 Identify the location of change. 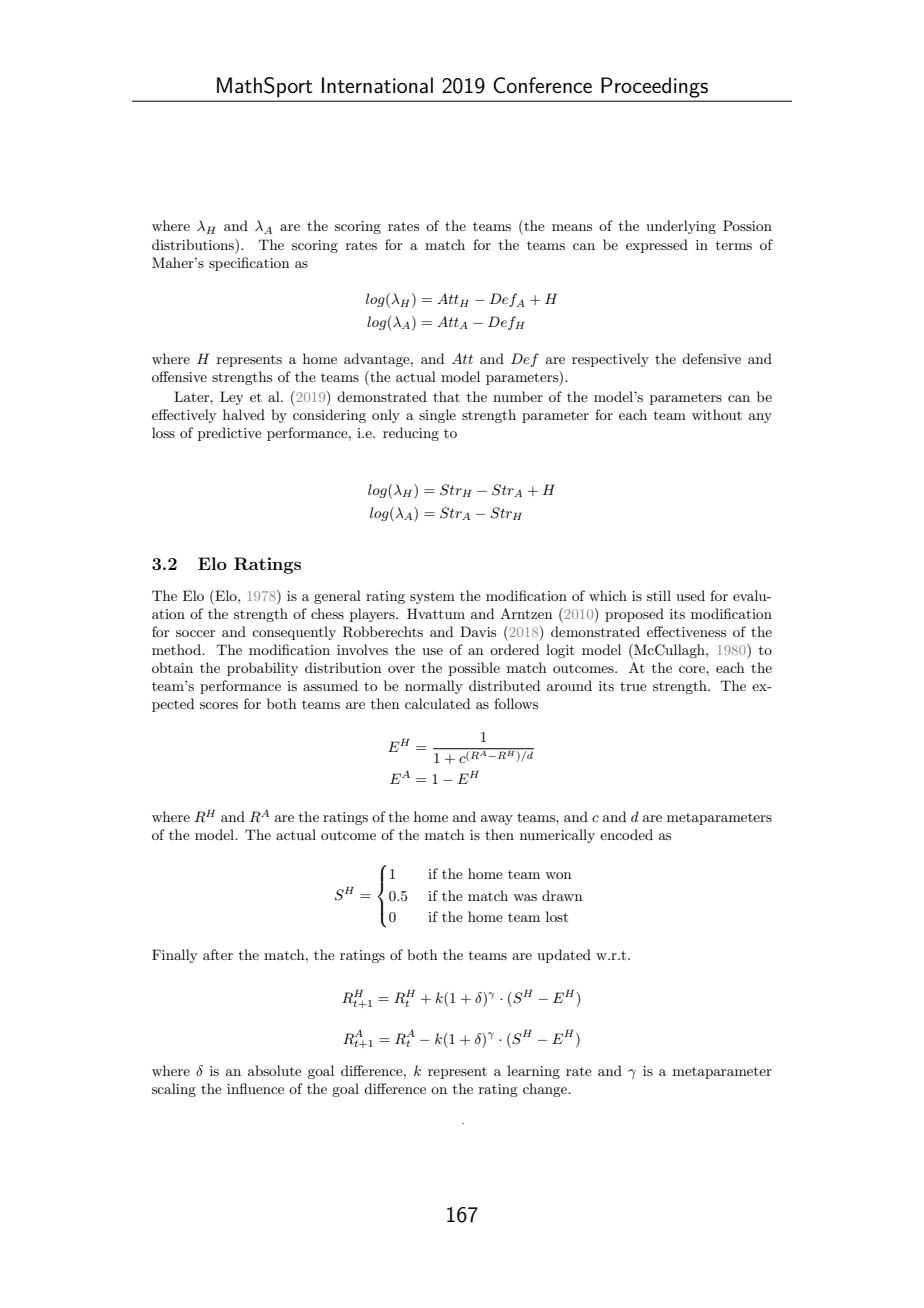
(546, 1090).
